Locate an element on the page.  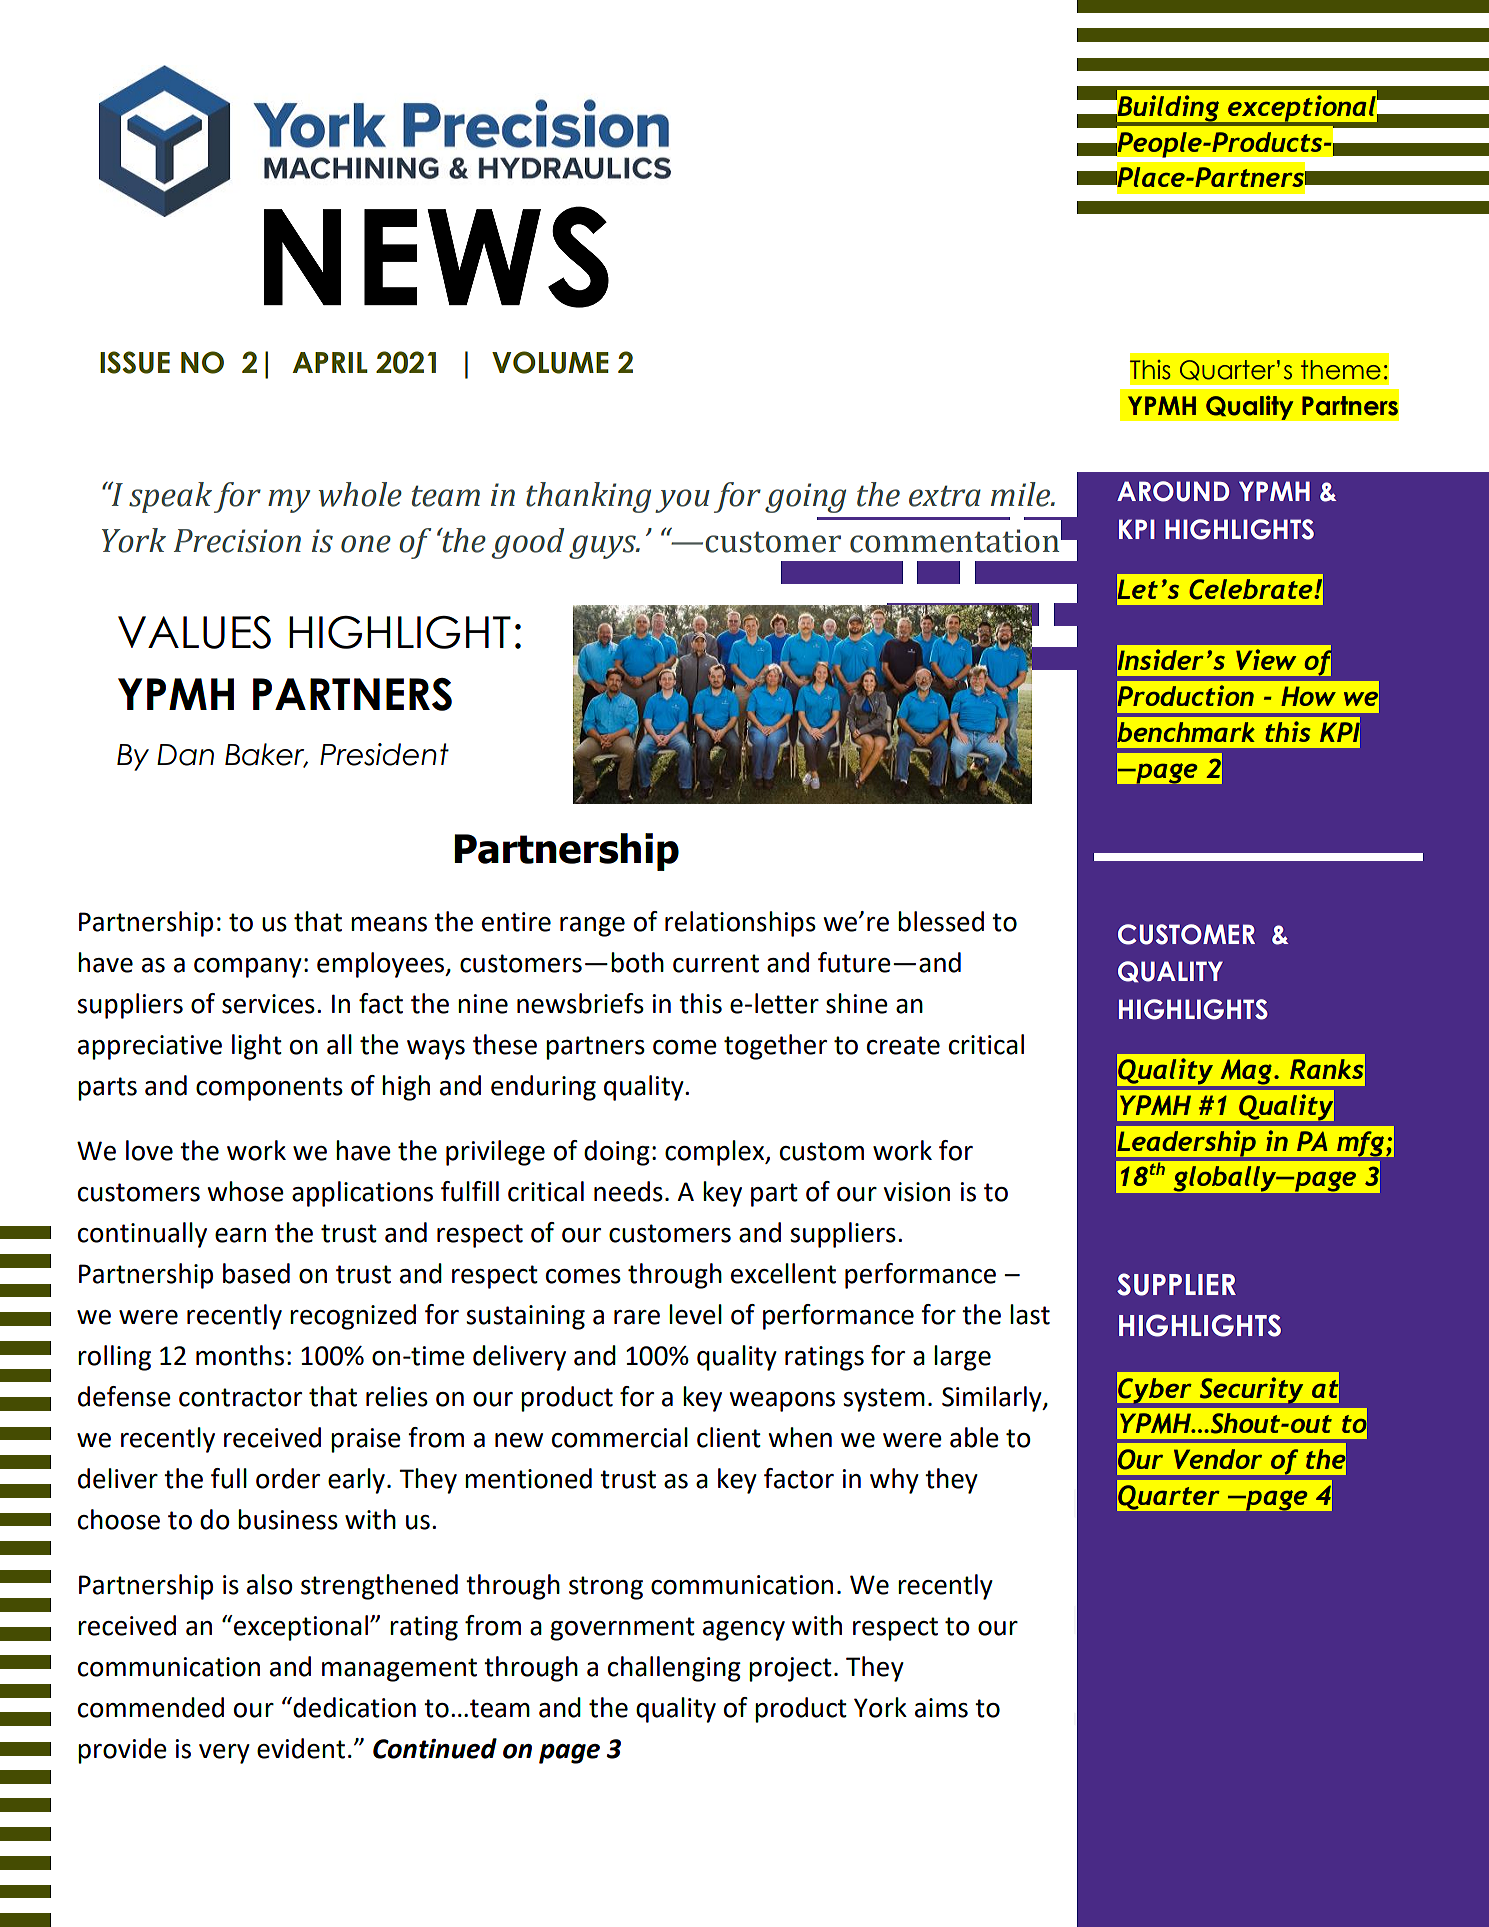
going is located at coordinates (805, 498).
